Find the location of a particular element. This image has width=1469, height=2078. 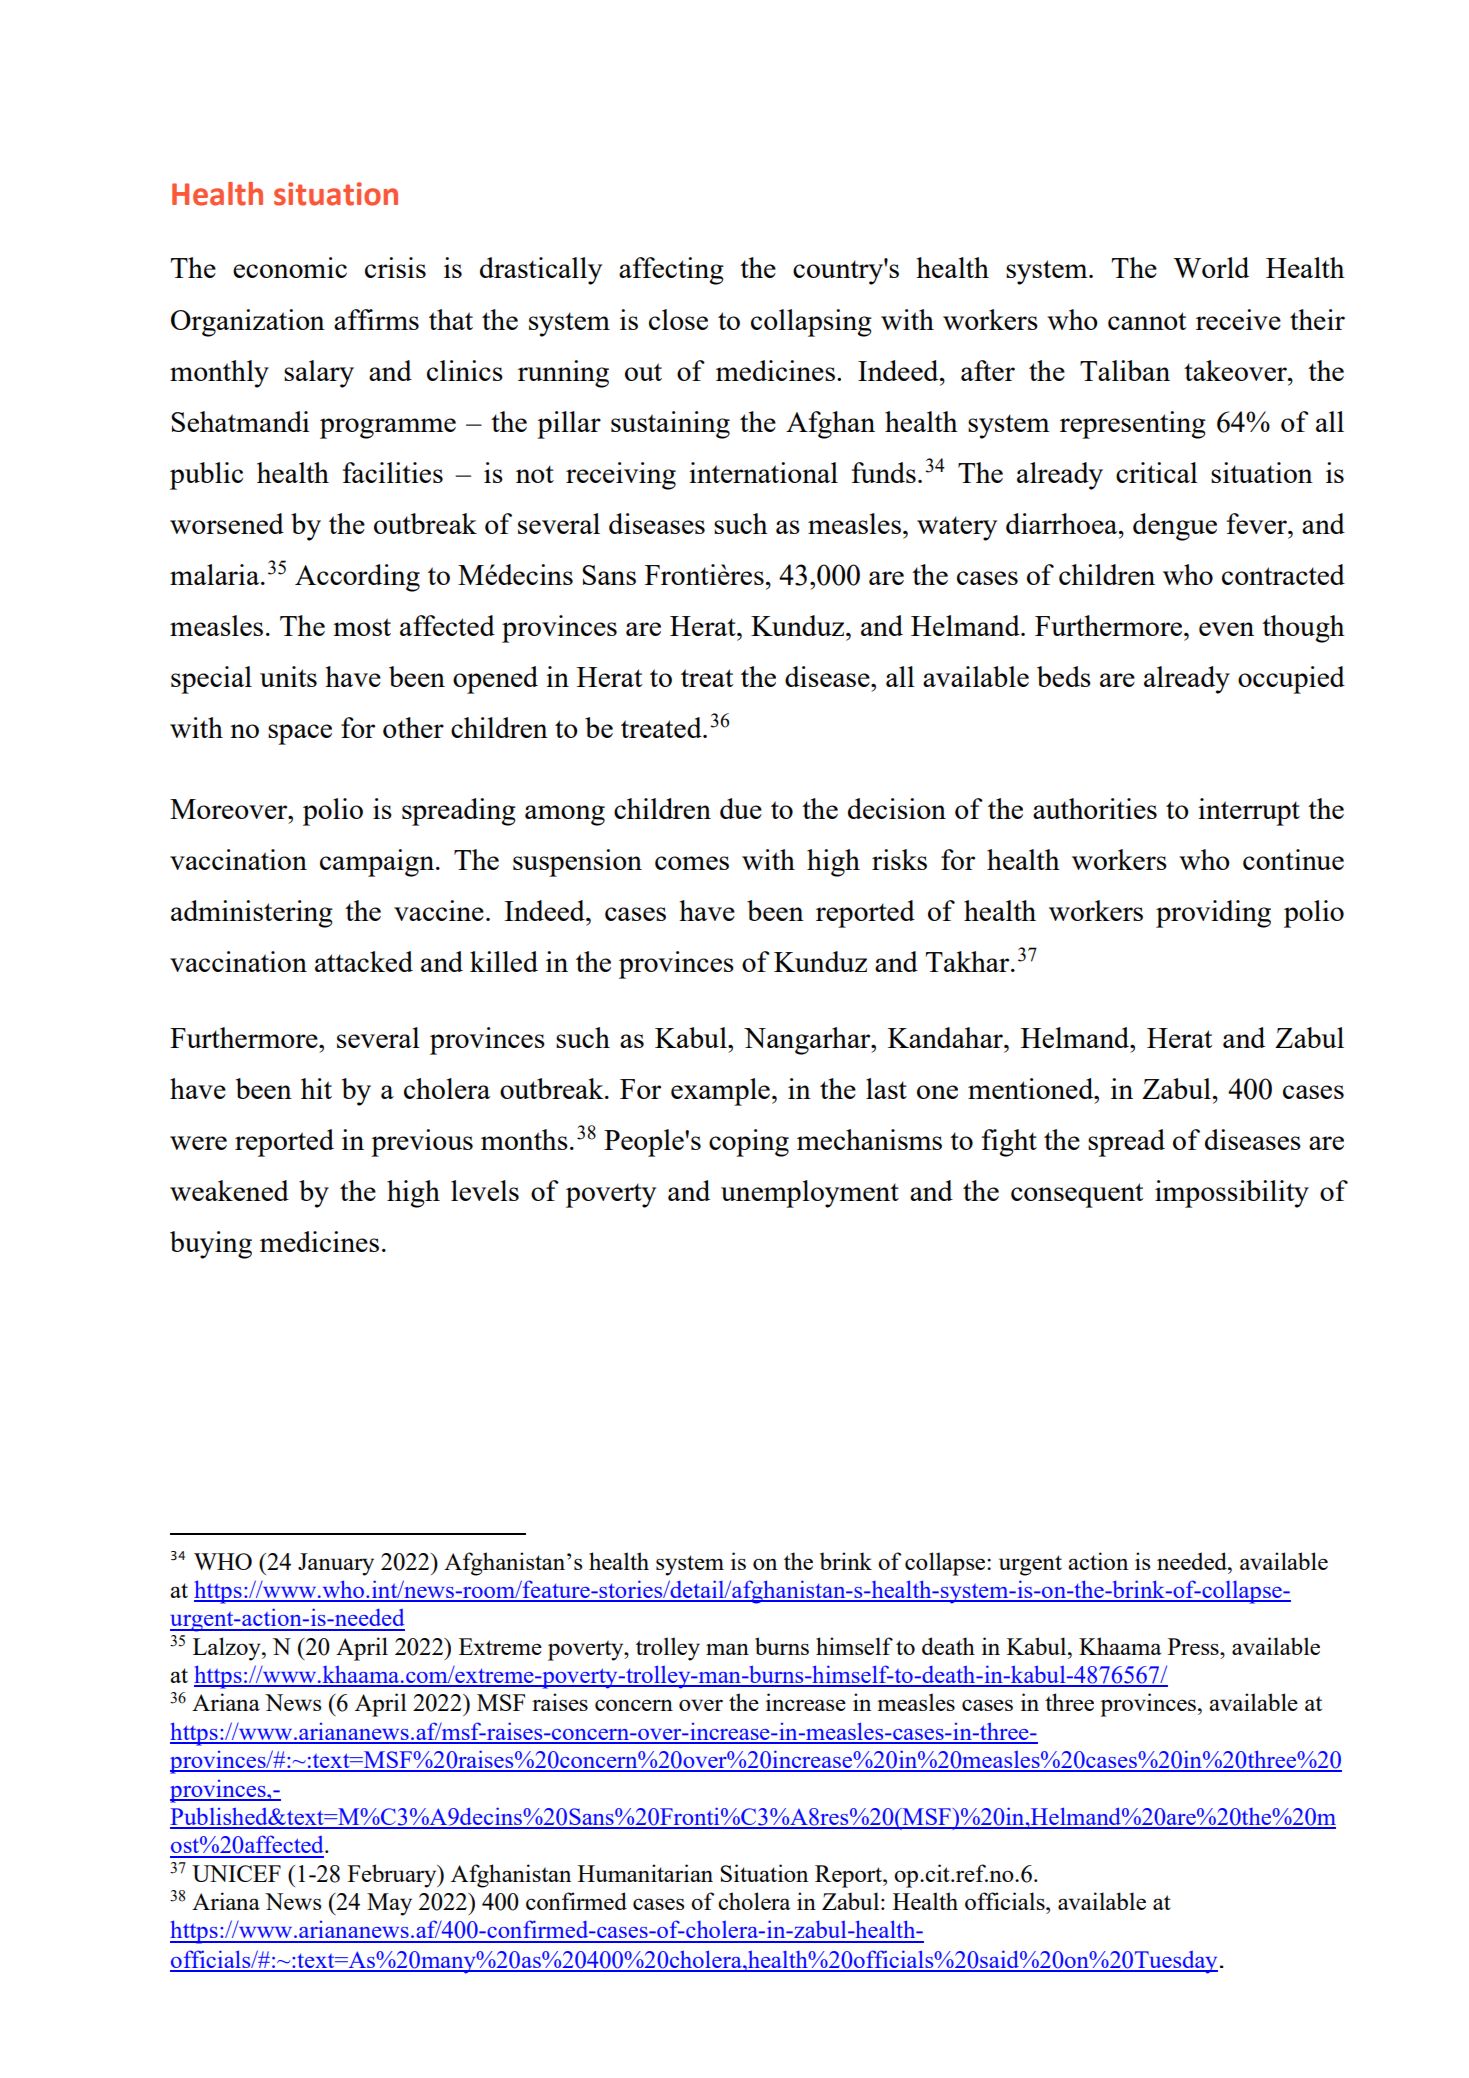

hit is located at coordinates (316, 1088).
